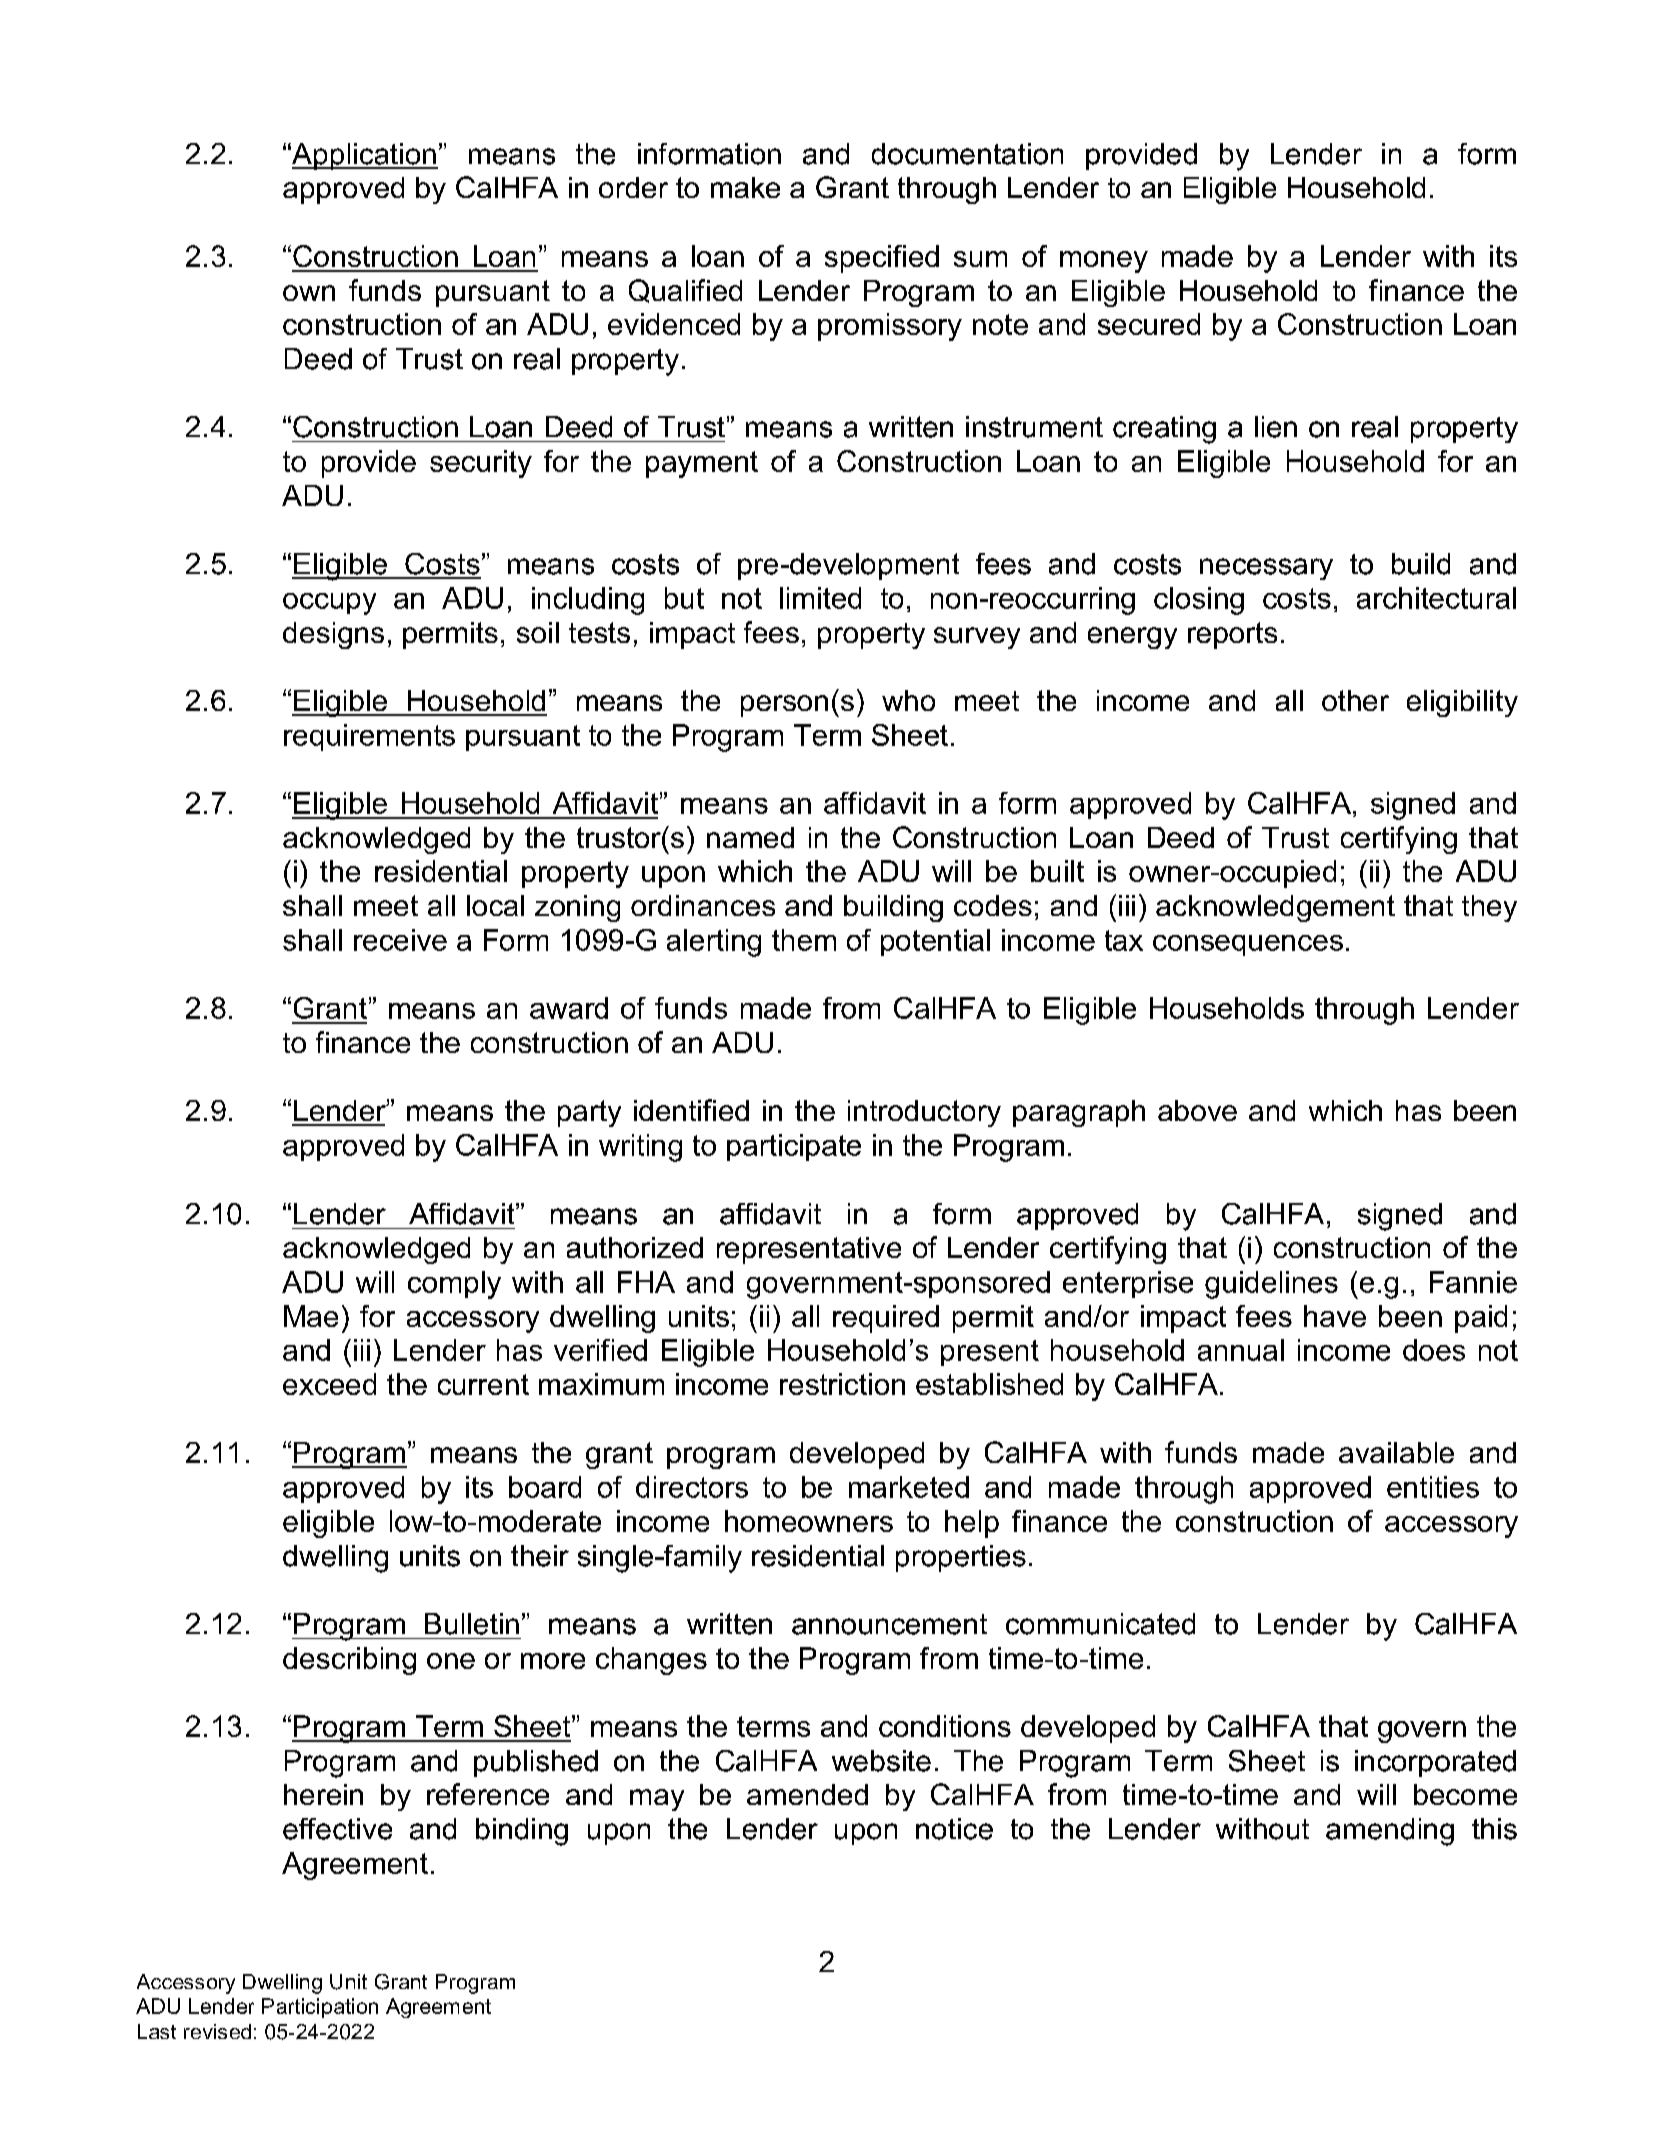 The width and height of the image is (1654, 2141). I want to click on money, so click(1104, 262).
